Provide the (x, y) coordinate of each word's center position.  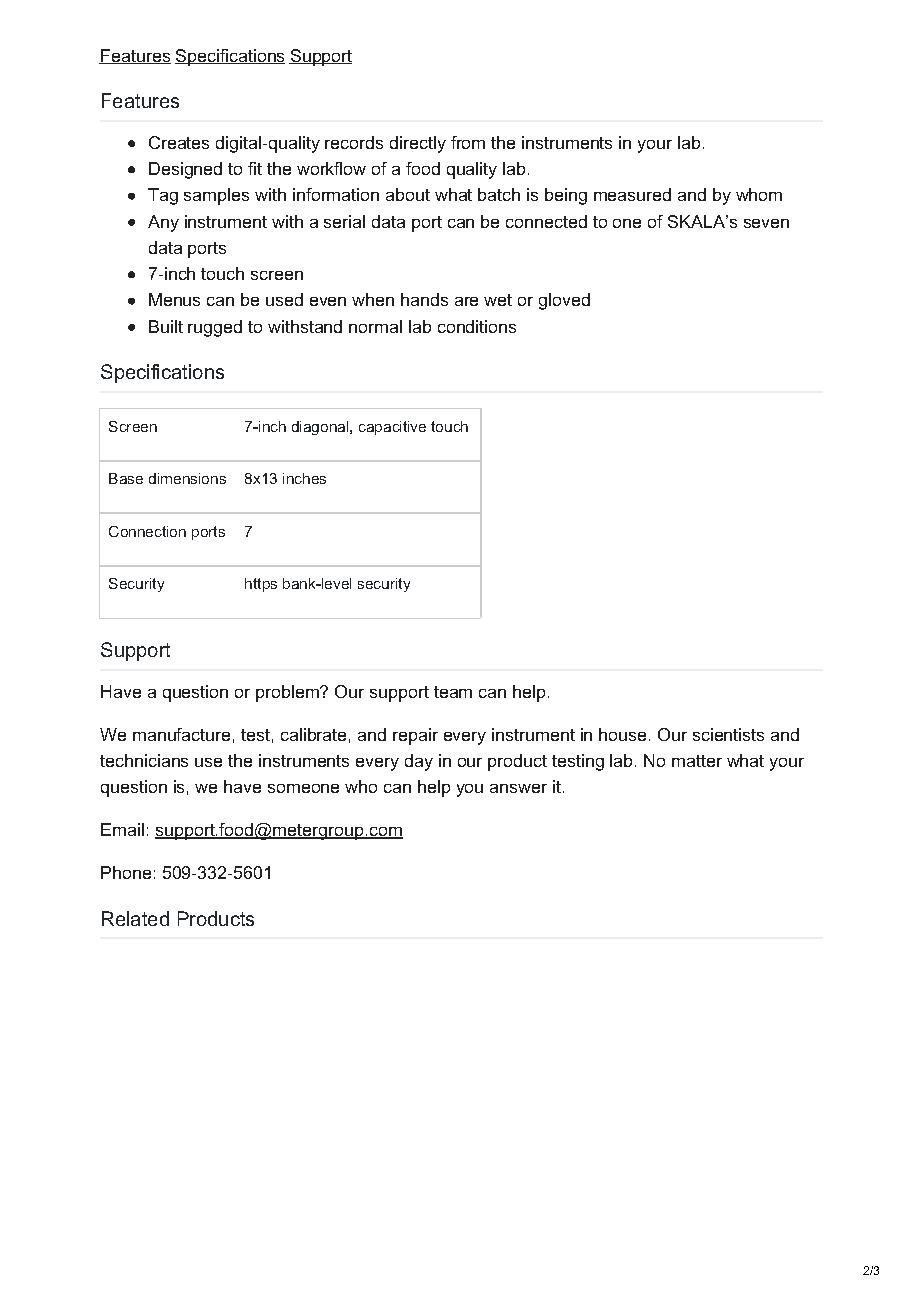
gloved (564, 301)
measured (632, 194)
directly (418, 144)
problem (288, 693)
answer (518, 788)
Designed (185, 170)
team (453, 692)
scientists (728, 734)
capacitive (392, 428)
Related (135, 918)
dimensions (187, 478)
